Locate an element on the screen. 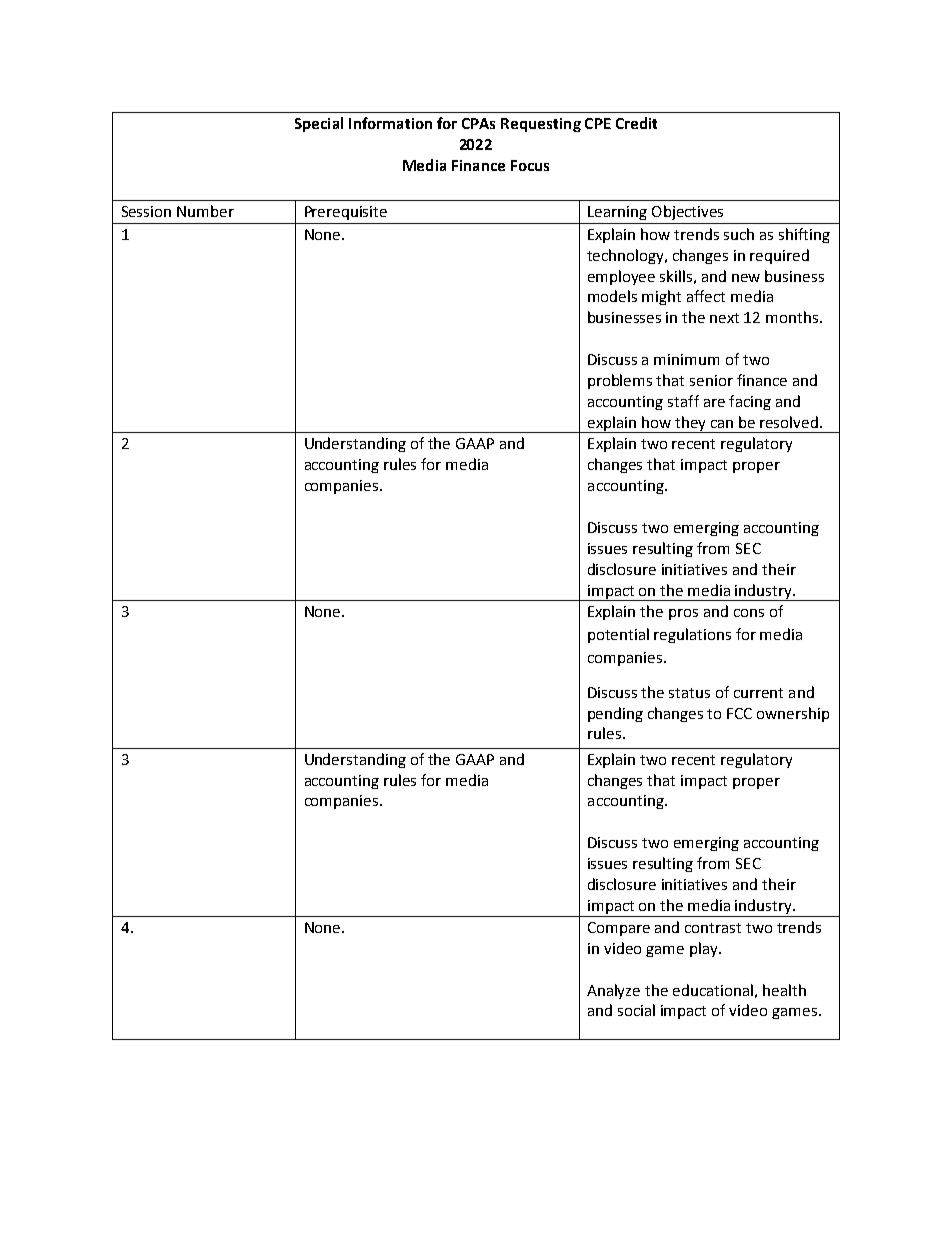 The height and width of the screenshot is (1233, 952). senior is located at coordinates (711, 380).
